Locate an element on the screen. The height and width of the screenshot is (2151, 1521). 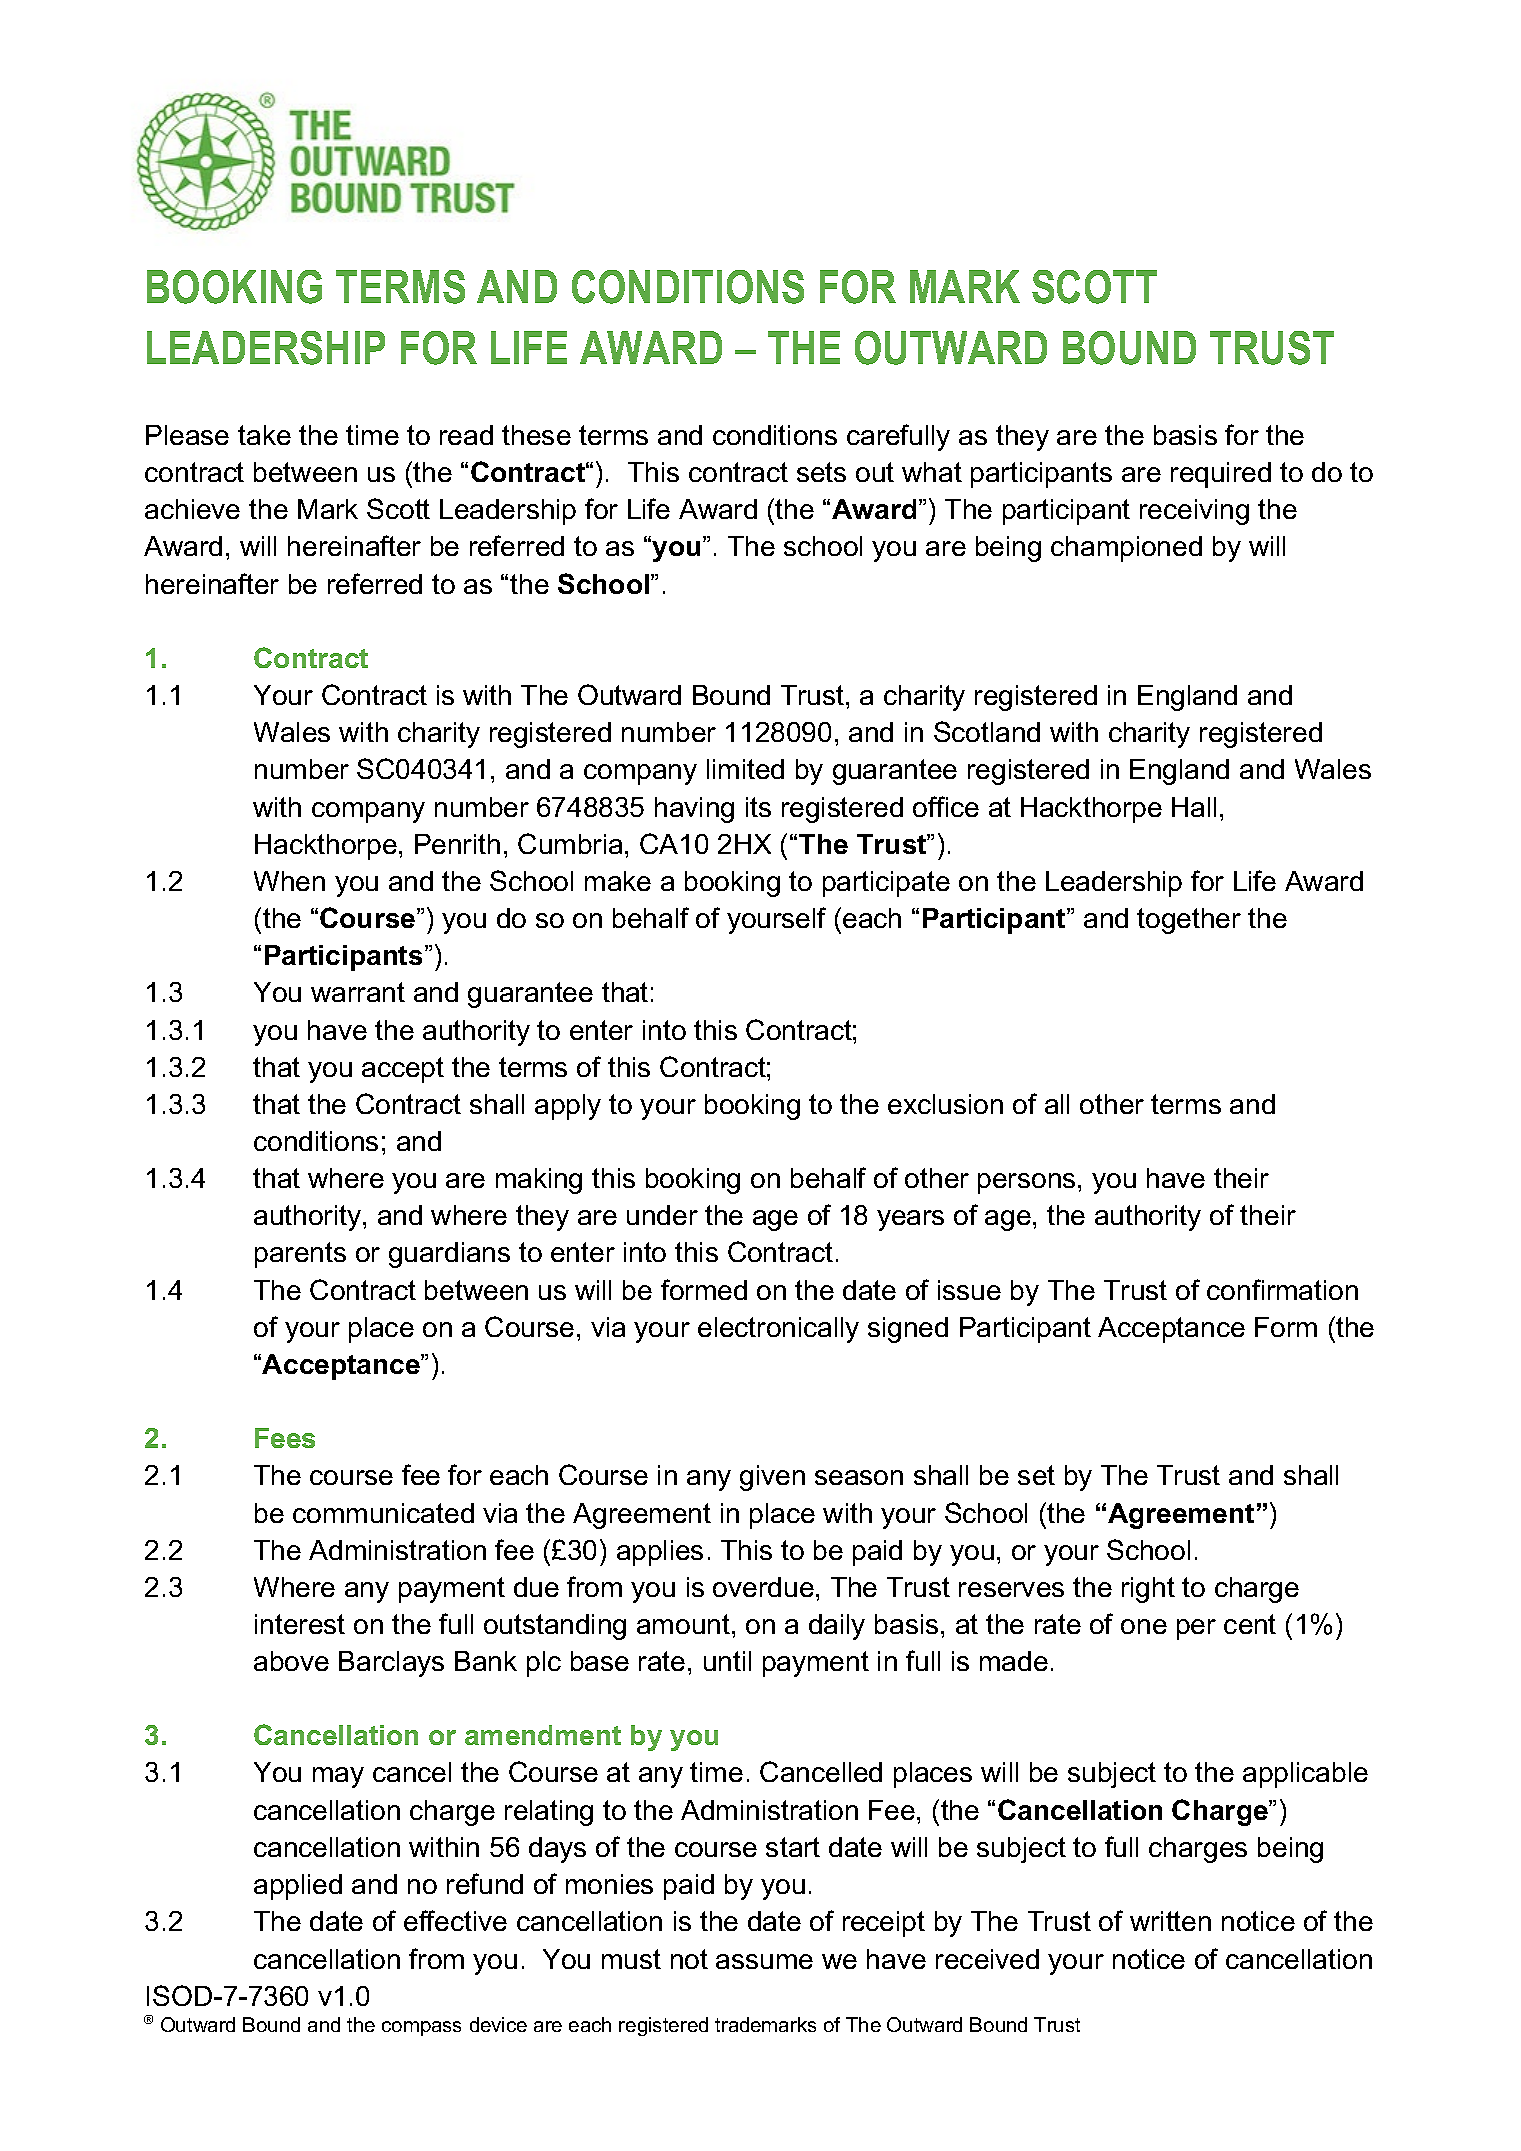
sets is located at coordinates (821, 472).
